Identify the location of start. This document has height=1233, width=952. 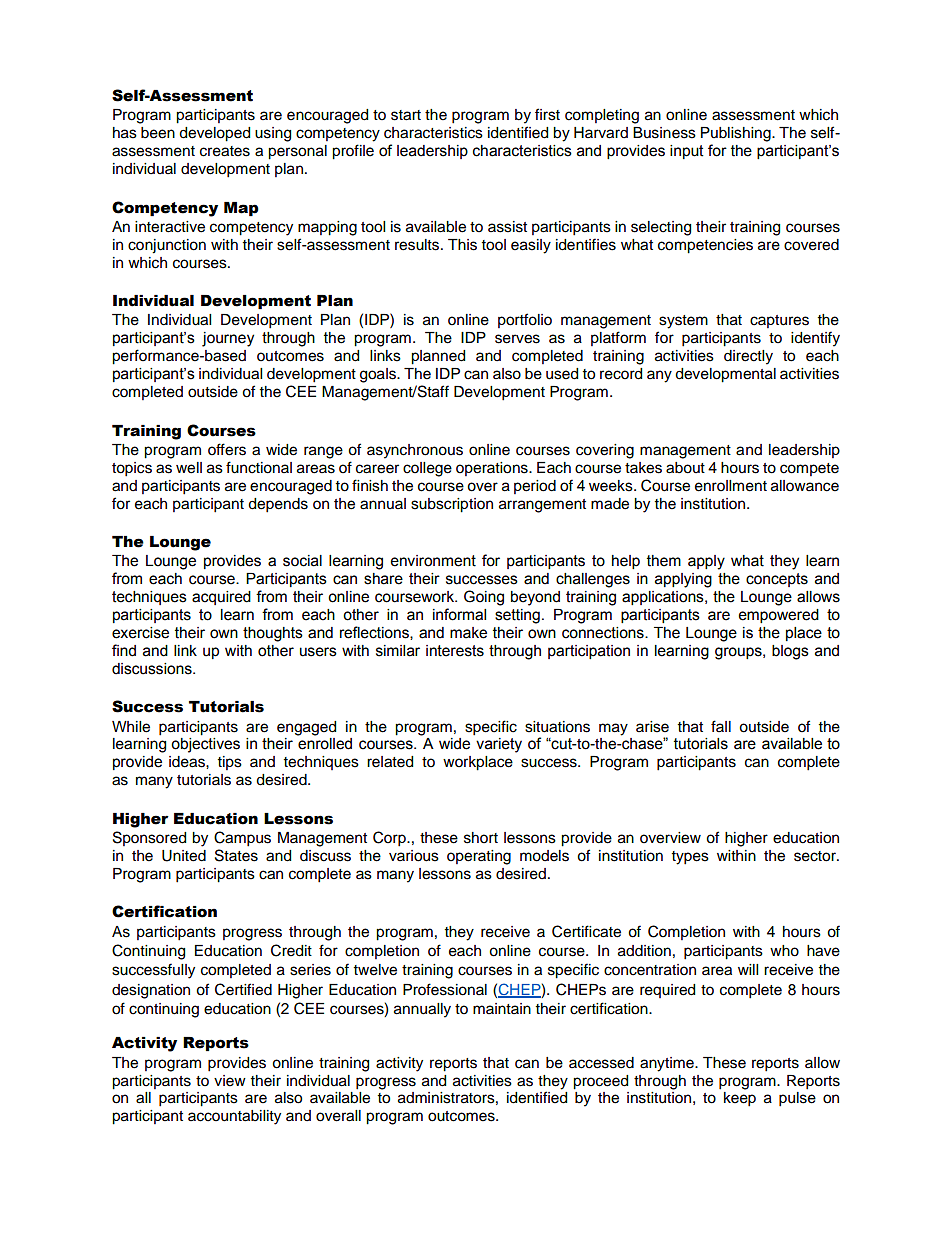
(406, 115).
